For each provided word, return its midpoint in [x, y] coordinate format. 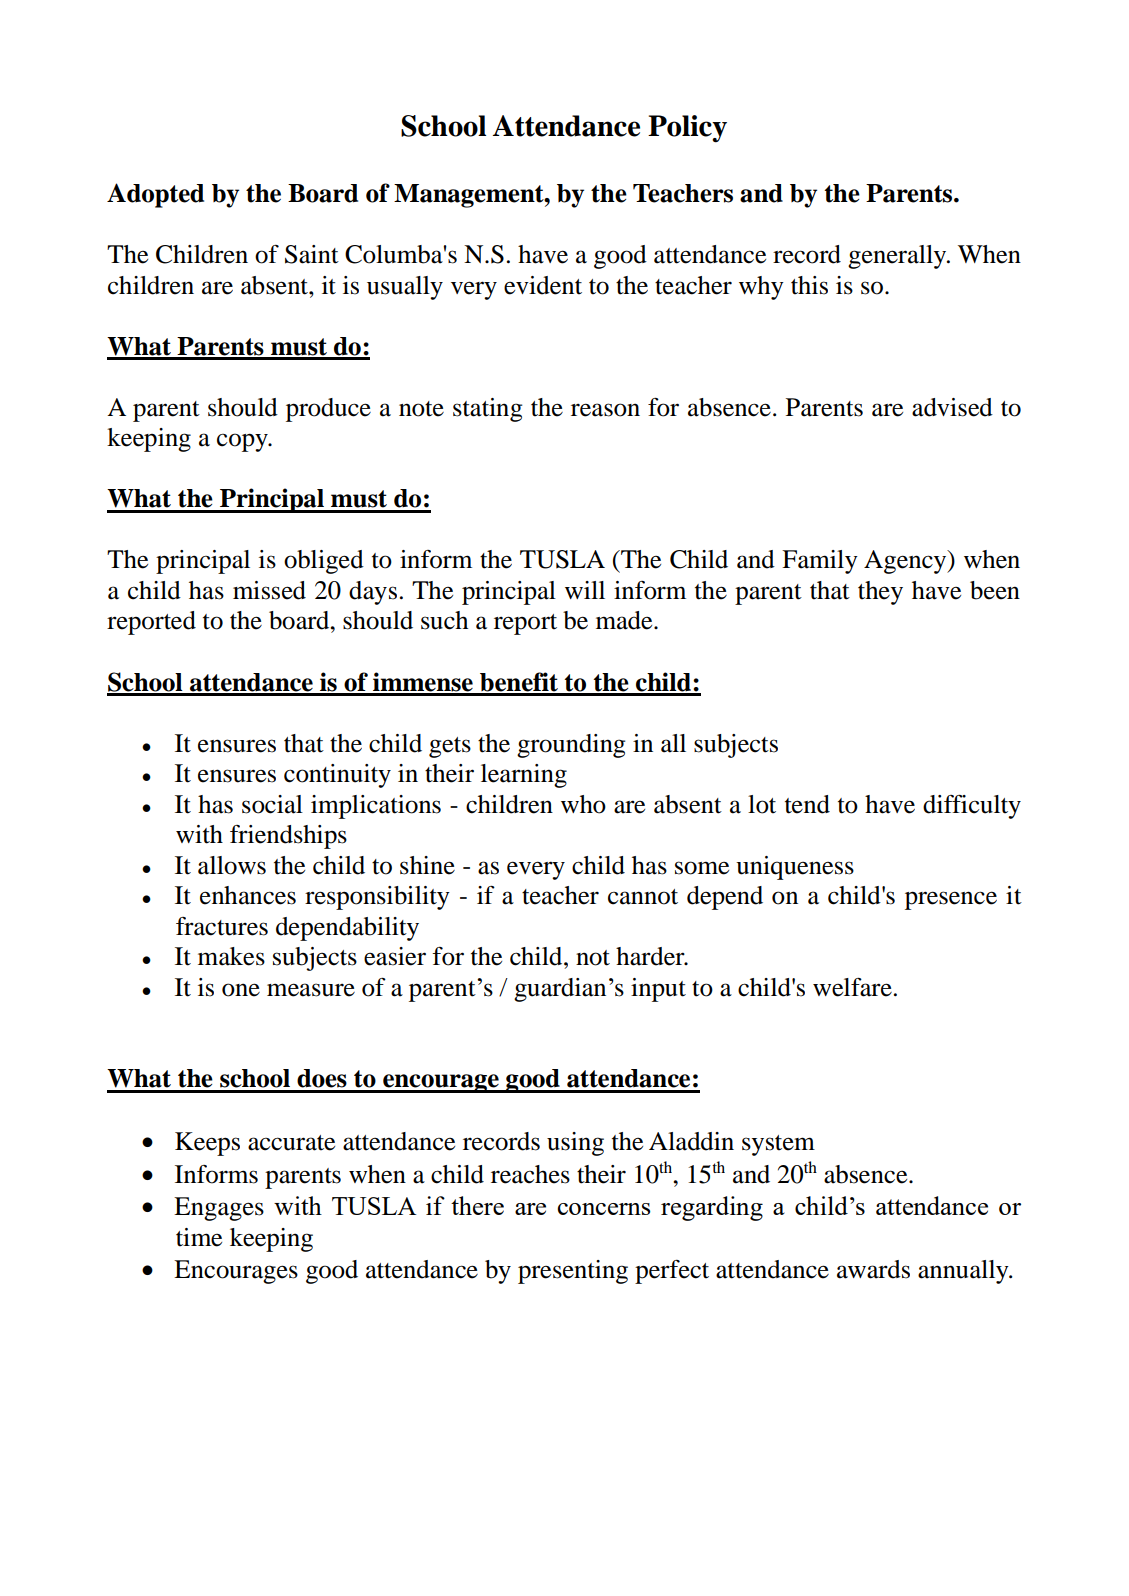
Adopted [155, 195]
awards [873, 1269]
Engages [219, 1209]
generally [898, 257]
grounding [571, 746]
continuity [337, 776]
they [880, 593]
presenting [573, 1272]
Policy [687, 129]
